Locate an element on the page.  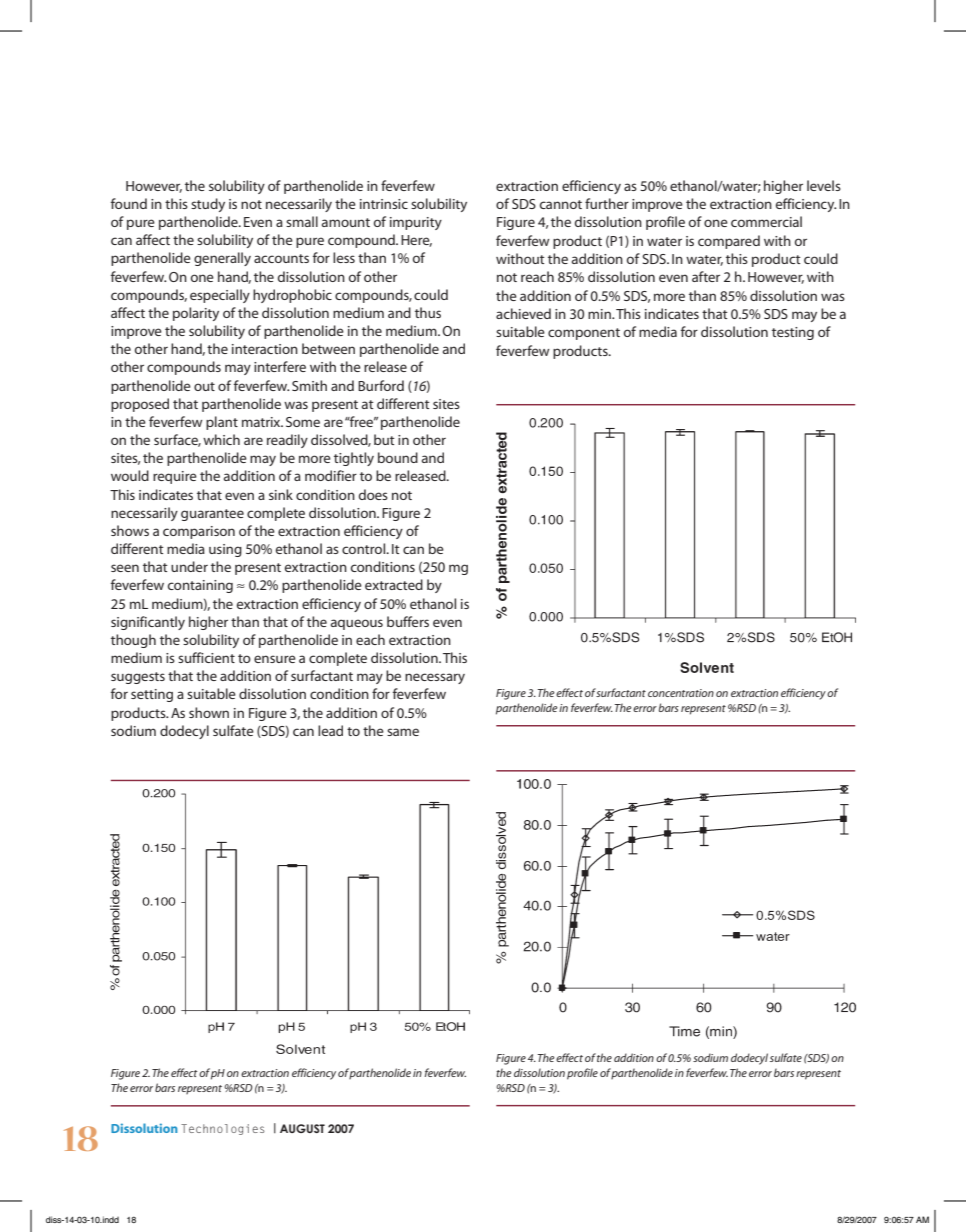
Technologies is located at coordinates (223, 1129).
